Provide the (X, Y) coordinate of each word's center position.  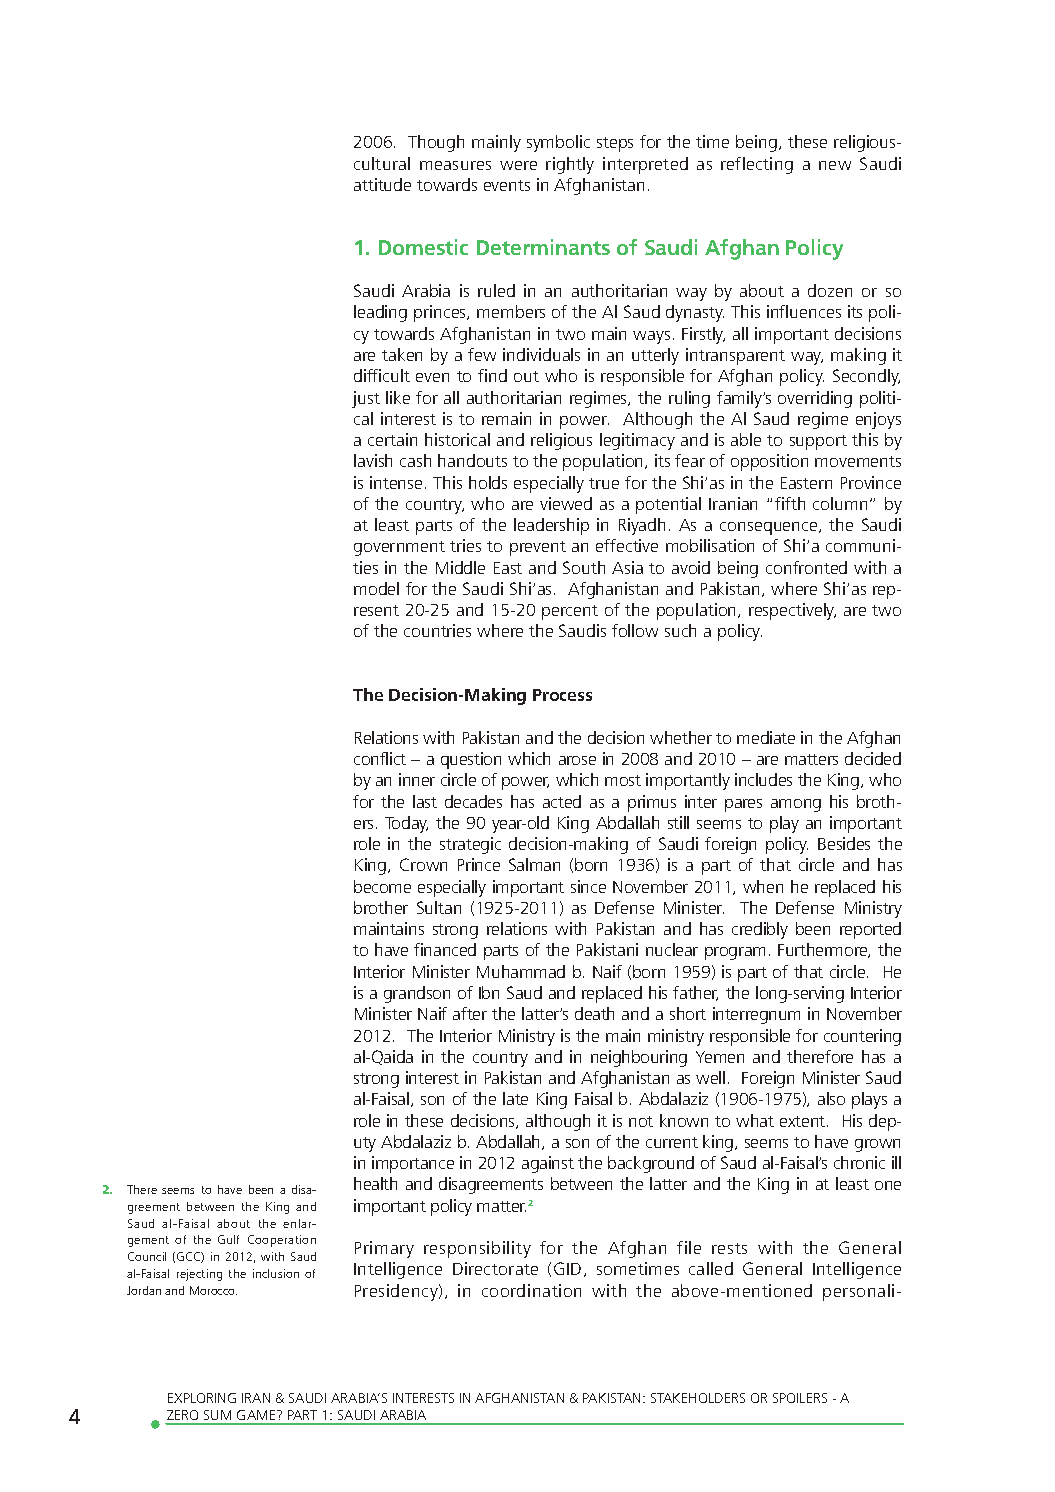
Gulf (228, 1239)
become (382, 886)
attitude (382, 184)
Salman (534, 864)
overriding (815, 399)
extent (804, 1121)
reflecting (757, 165)
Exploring (202, 1398)
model (376, 588)
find (492, 375)
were (518, 165)
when (763, 886)
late (515, 1098)
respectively (792, 611)
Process (562, 695)
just (366, 399)
